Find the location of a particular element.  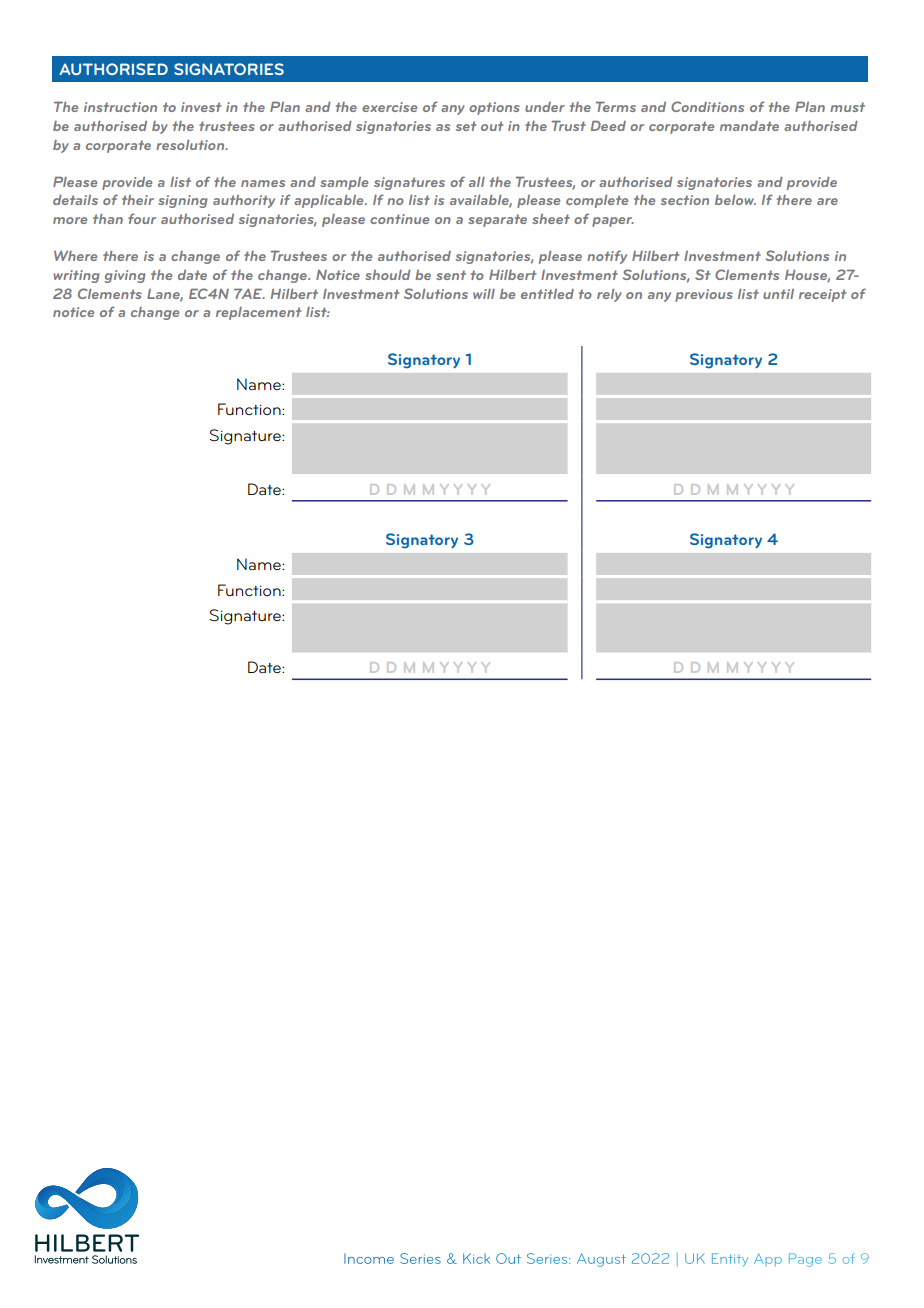

Kick is located at coordinates (476, 1258).
